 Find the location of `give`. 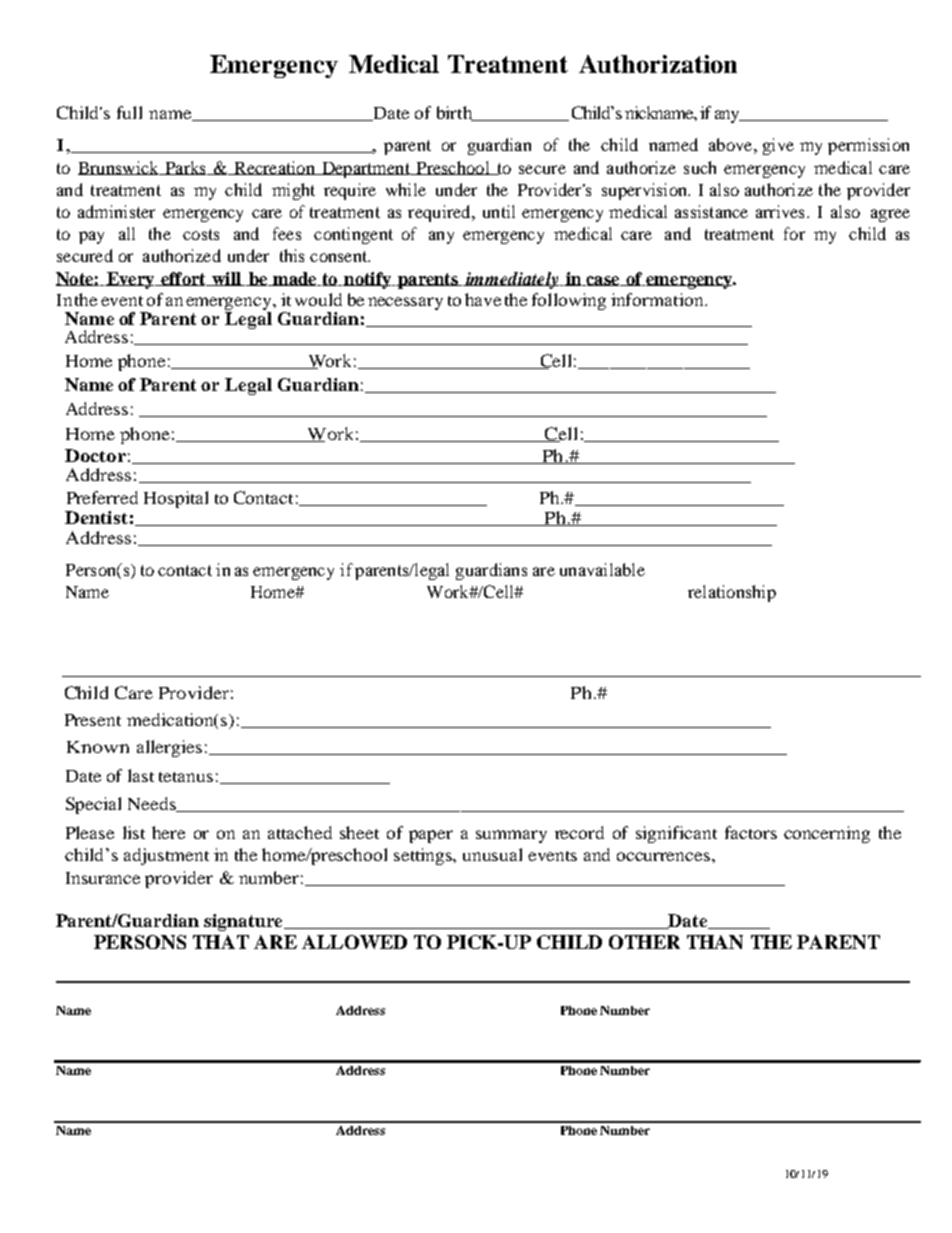

give is located at coordinates (778, 146).
